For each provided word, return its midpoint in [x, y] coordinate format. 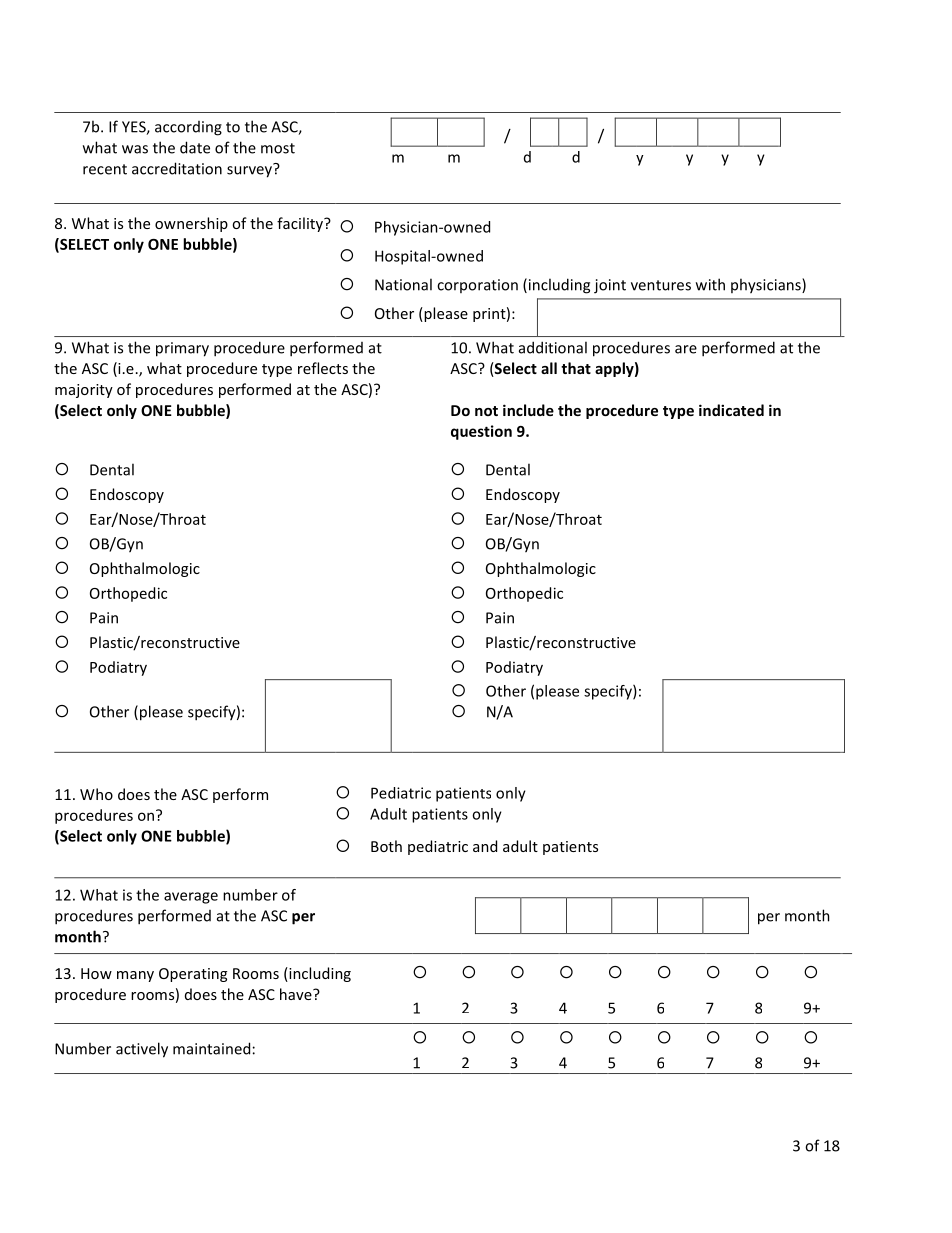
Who [96, 794]
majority [84, 391]
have [297, 994]
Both [386, 846]
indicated [731, 410]
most [278, 148]
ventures [661, 285]
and [485, 846]
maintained [211, 1048]
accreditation [177, 168]
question [481, 432]
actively [142, 1050]
